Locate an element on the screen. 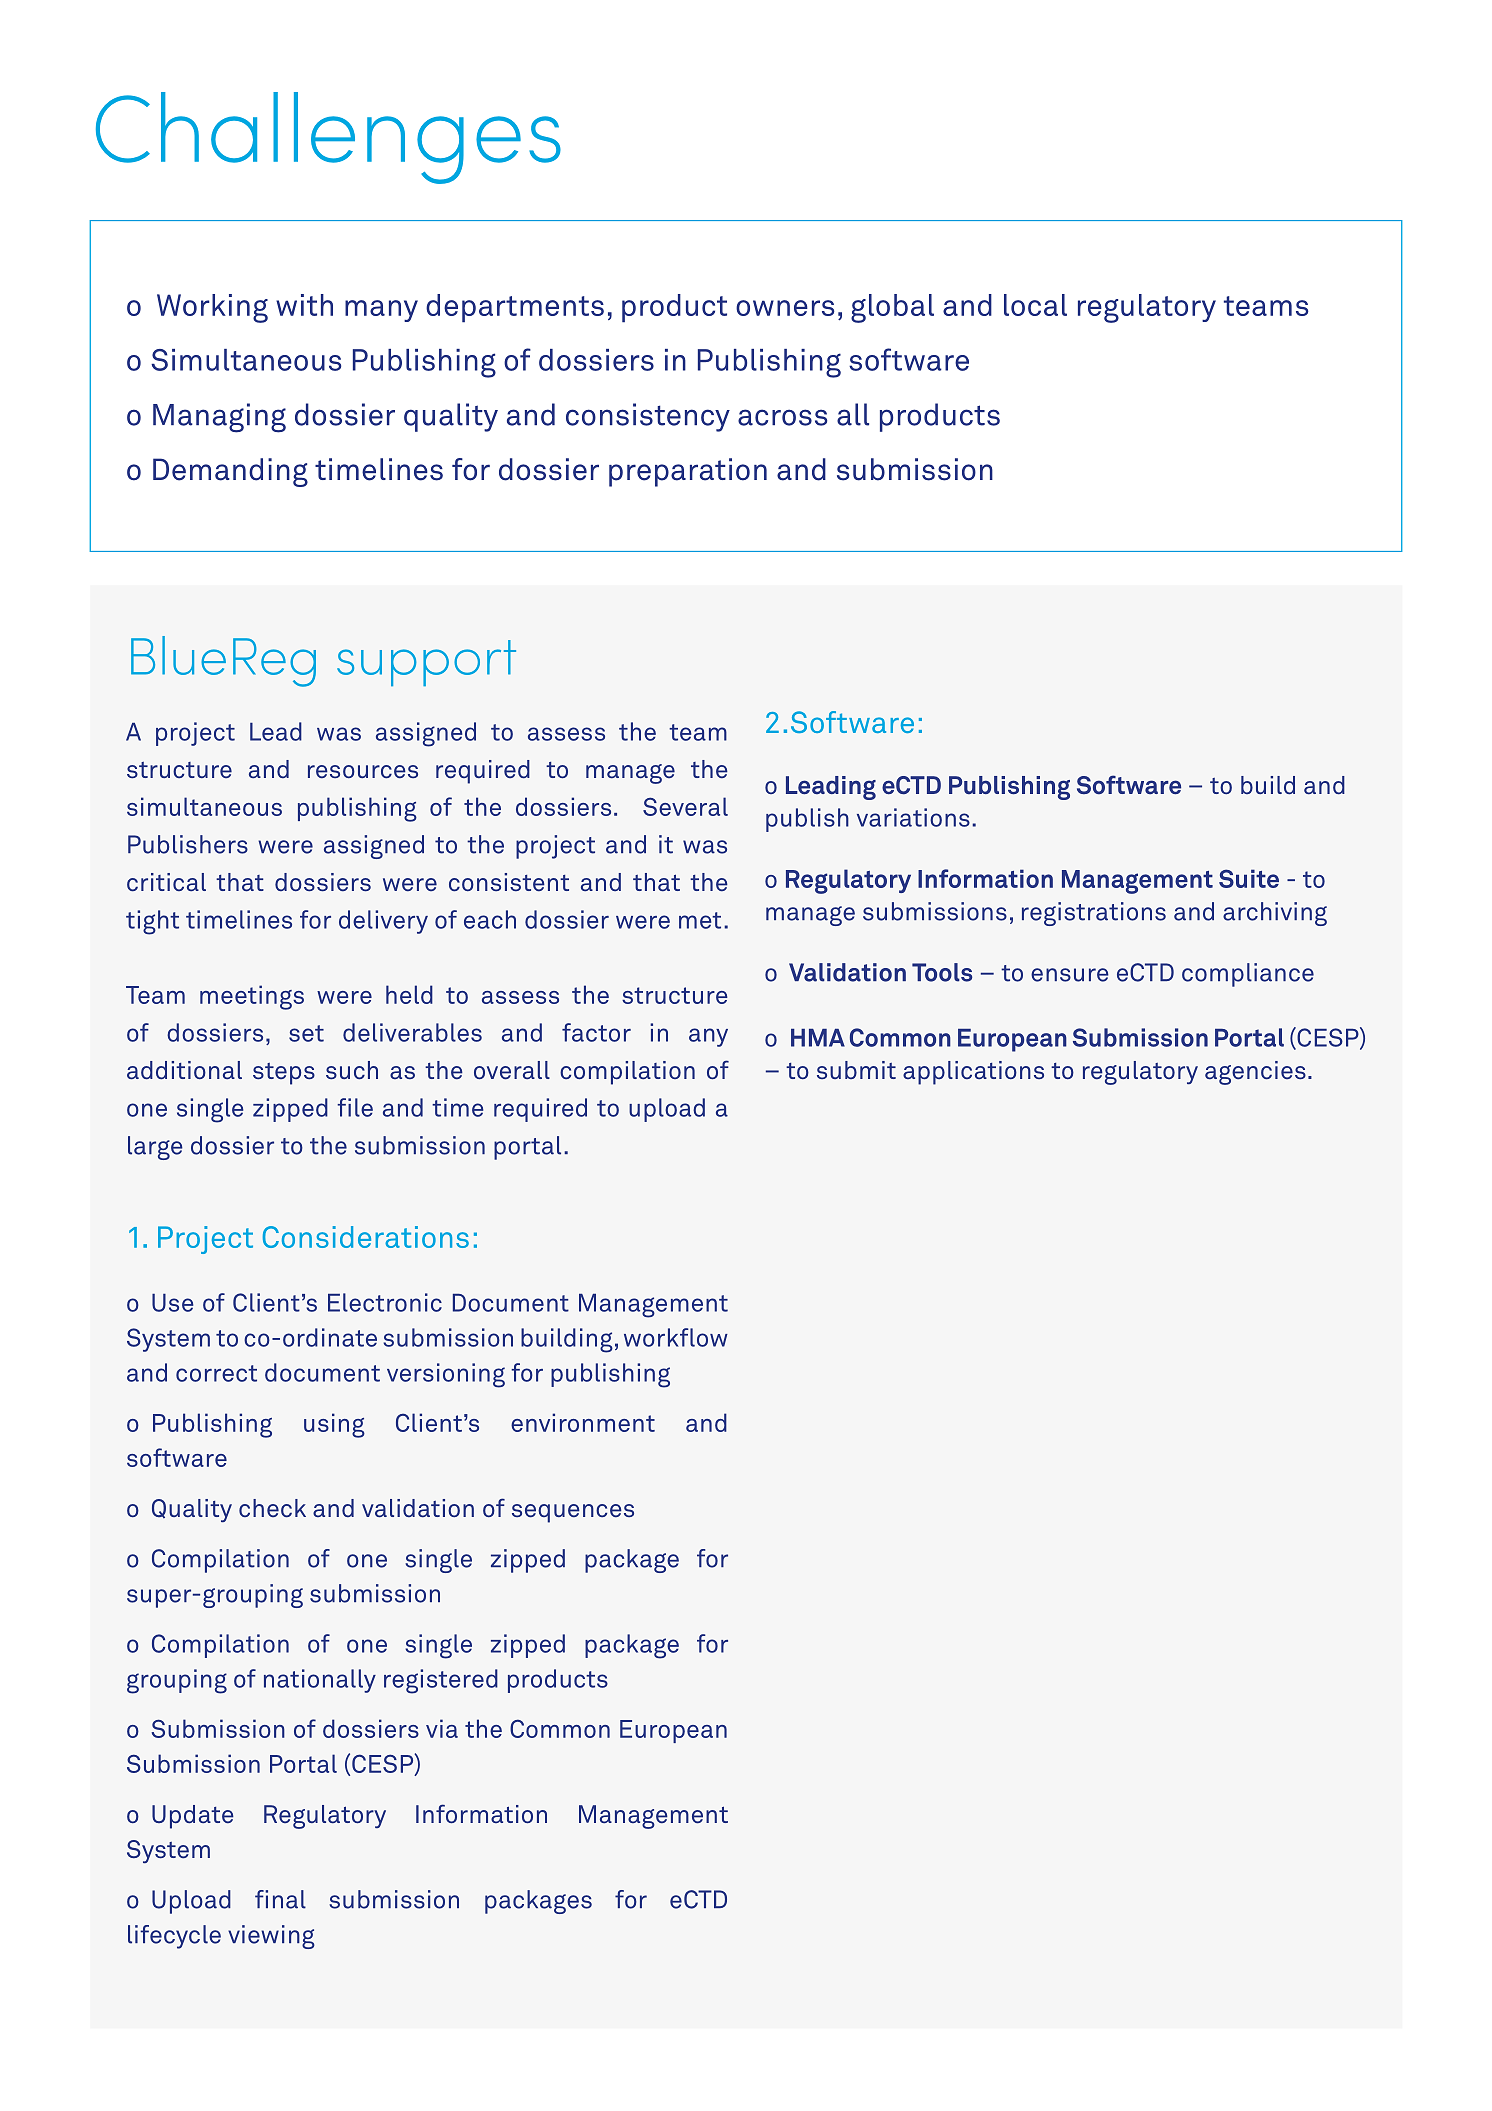 This screenshot has height=2111, width=1492. Challenges is located at coordinates (328, 138).
